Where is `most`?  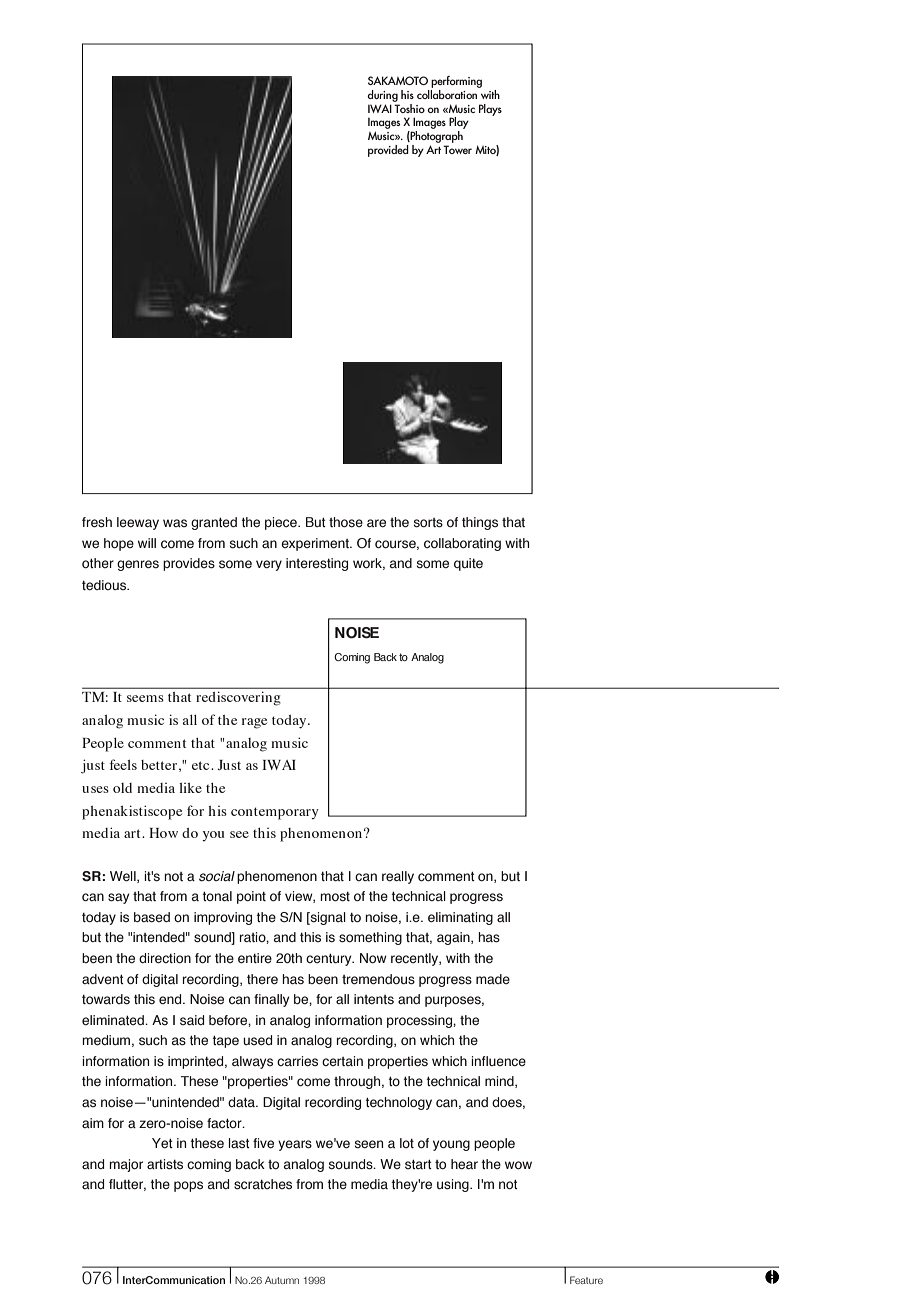
most is located at coordinates (335, 897).
